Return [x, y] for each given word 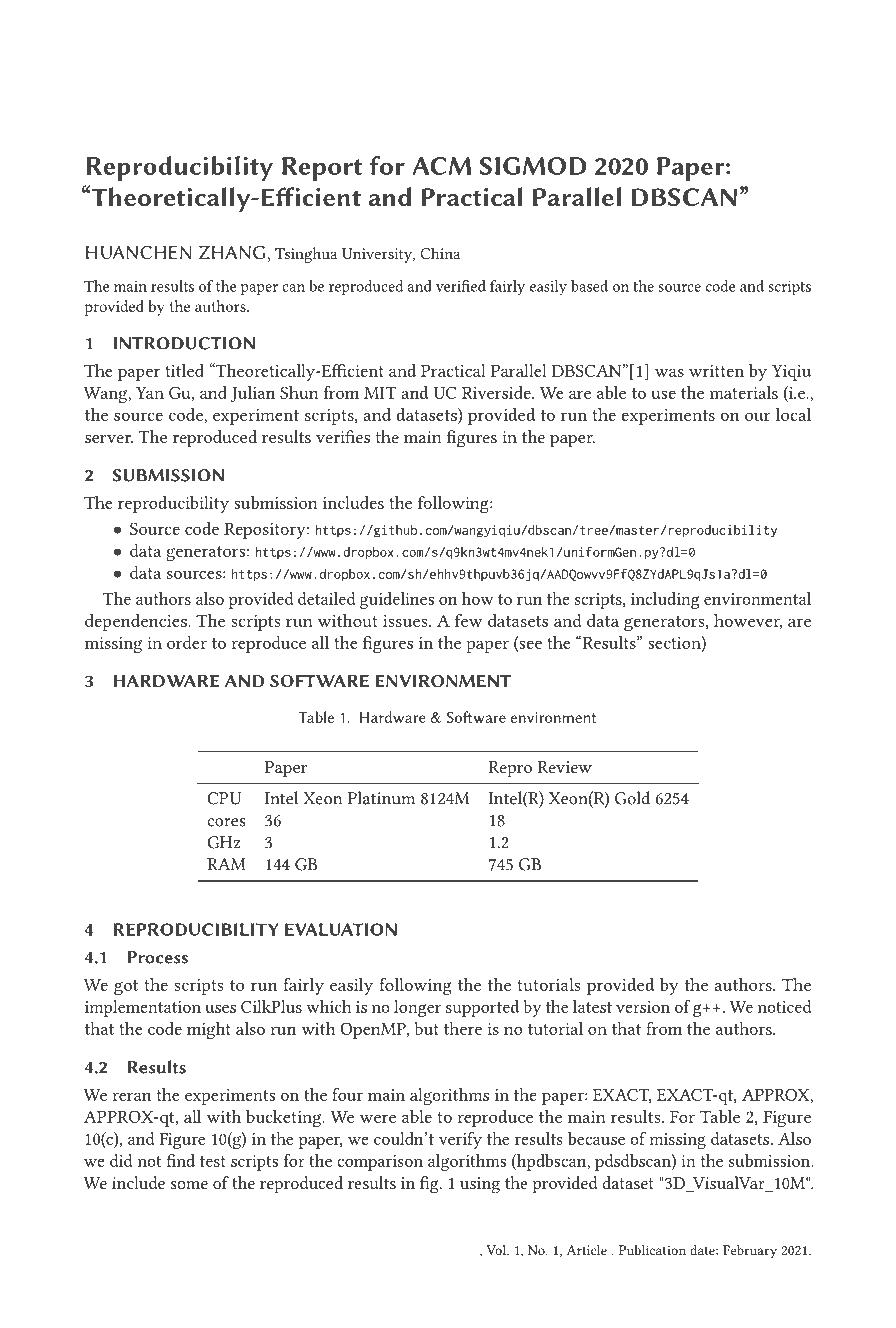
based [589, 286]
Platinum [381, 798]
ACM [441, 166]
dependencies [137, 622]
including [665, 600]
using [480, 1185]
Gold [632, 798]
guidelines [397, 600]
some [189, 1185]
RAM [226, 864]
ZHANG [232, 252]
